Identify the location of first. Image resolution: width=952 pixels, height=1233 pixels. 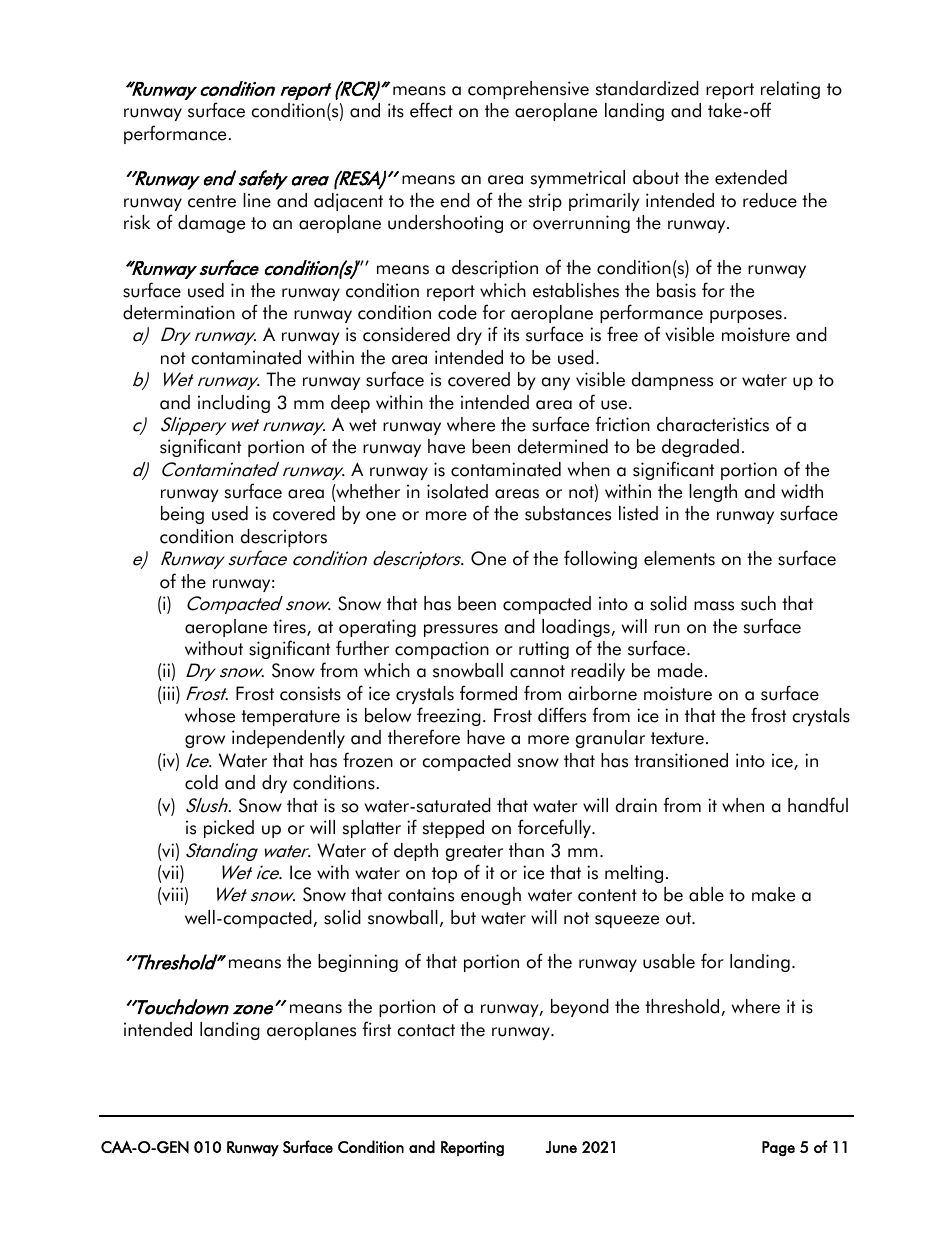
(376, 1029).
